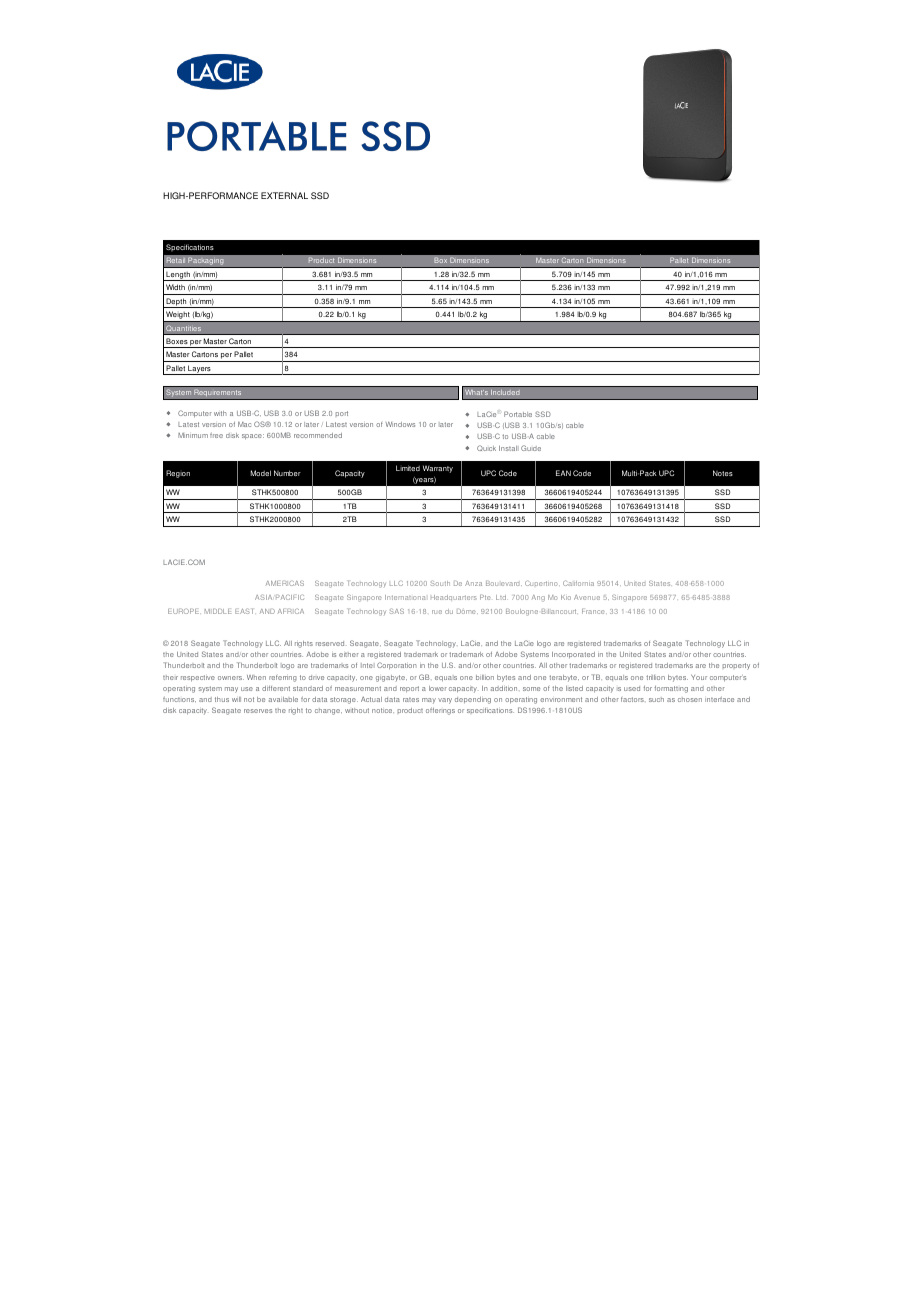 This screenshot has width=924, height=1308. I want to click on will, so click(236, 699).
